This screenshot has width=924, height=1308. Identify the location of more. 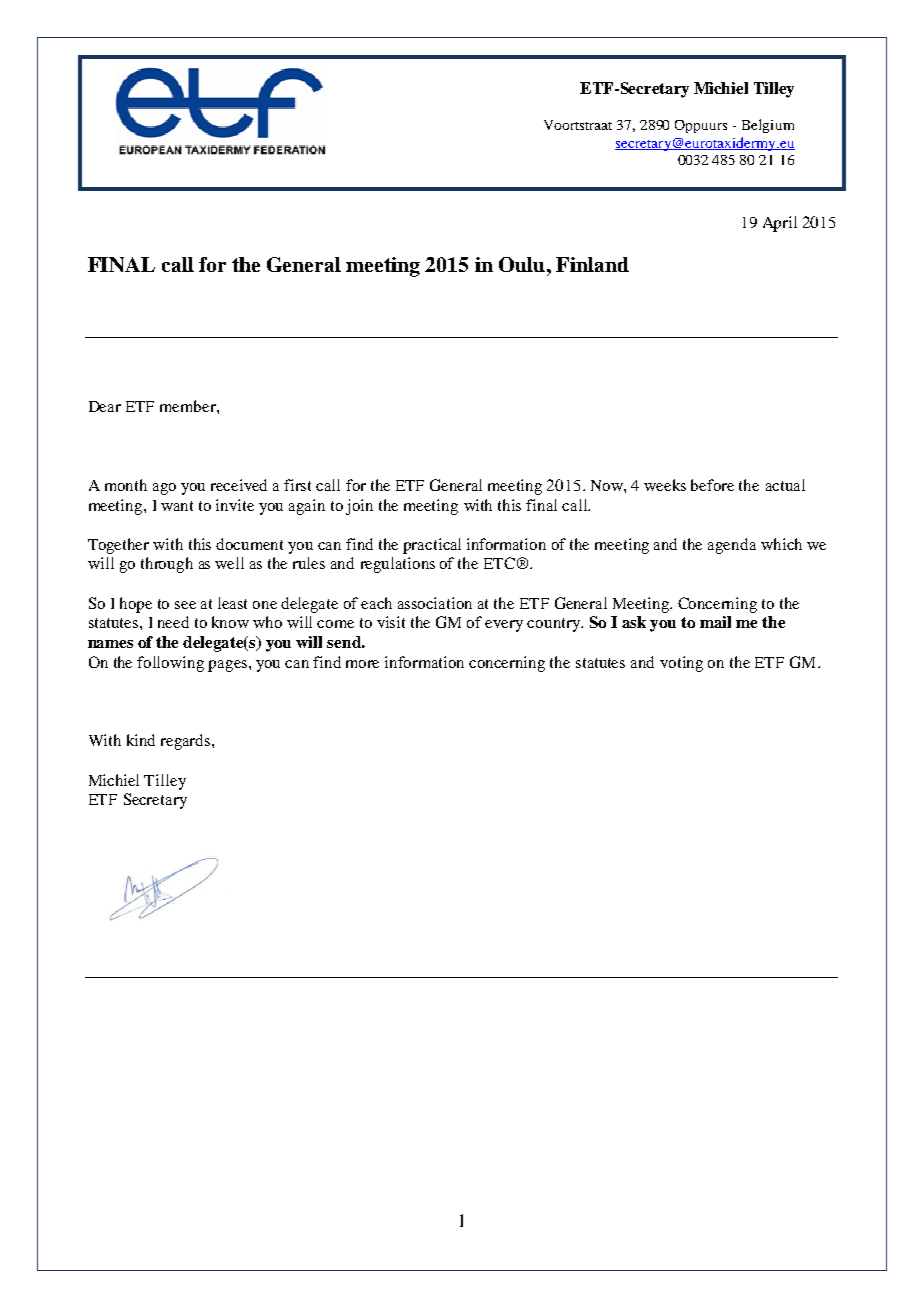
(362, 664).
